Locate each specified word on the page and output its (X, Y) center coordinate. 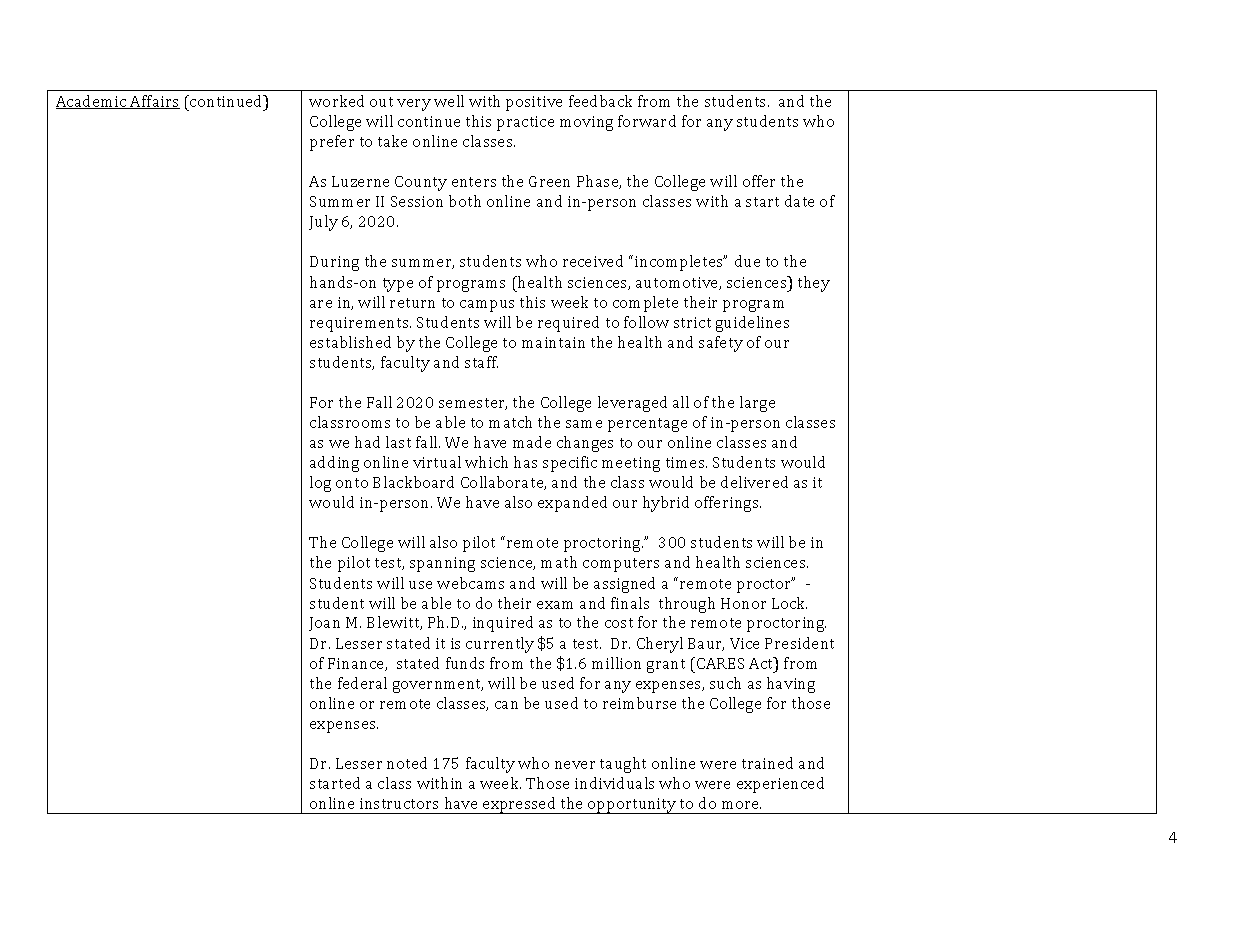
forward (647, 121)
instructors (399, 803)
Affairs (154, 102)
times (686, 462)
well (449, 101)
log (320, 484)
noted (407, 763)
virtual (437, 462)
